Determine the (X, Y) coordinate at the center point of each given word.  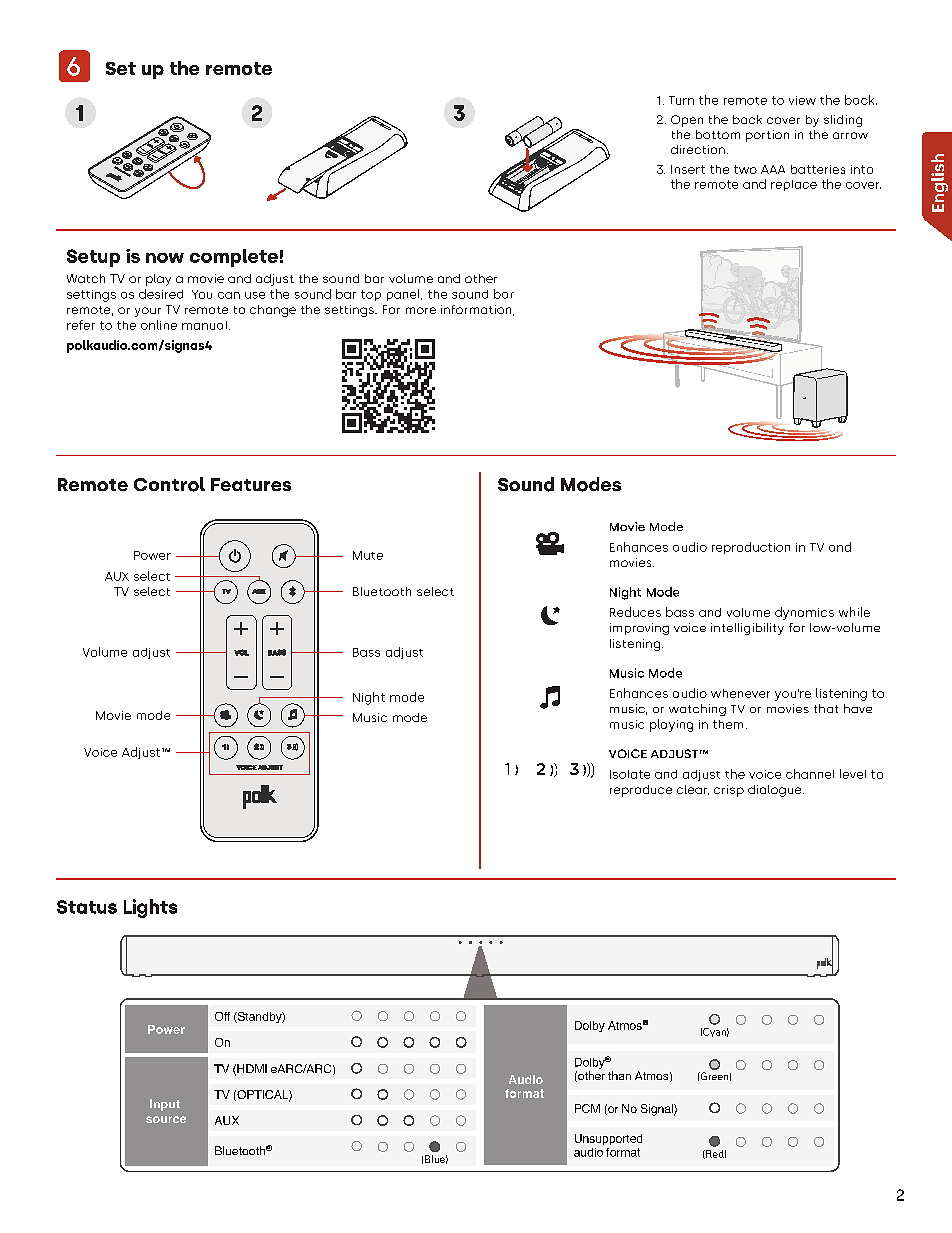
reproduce (641, 791)
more (421, 310)
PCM (587, 1108)
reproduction (751, 548)
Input (165, 1105)
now (165, 258)
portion (767, 136)
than (619, 1075)
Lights (150, 908)
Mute (368, 555)
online (159, 325)
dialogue (776, 791)
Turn (681, 100)
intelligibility (747, 629)
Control (169, 484)
